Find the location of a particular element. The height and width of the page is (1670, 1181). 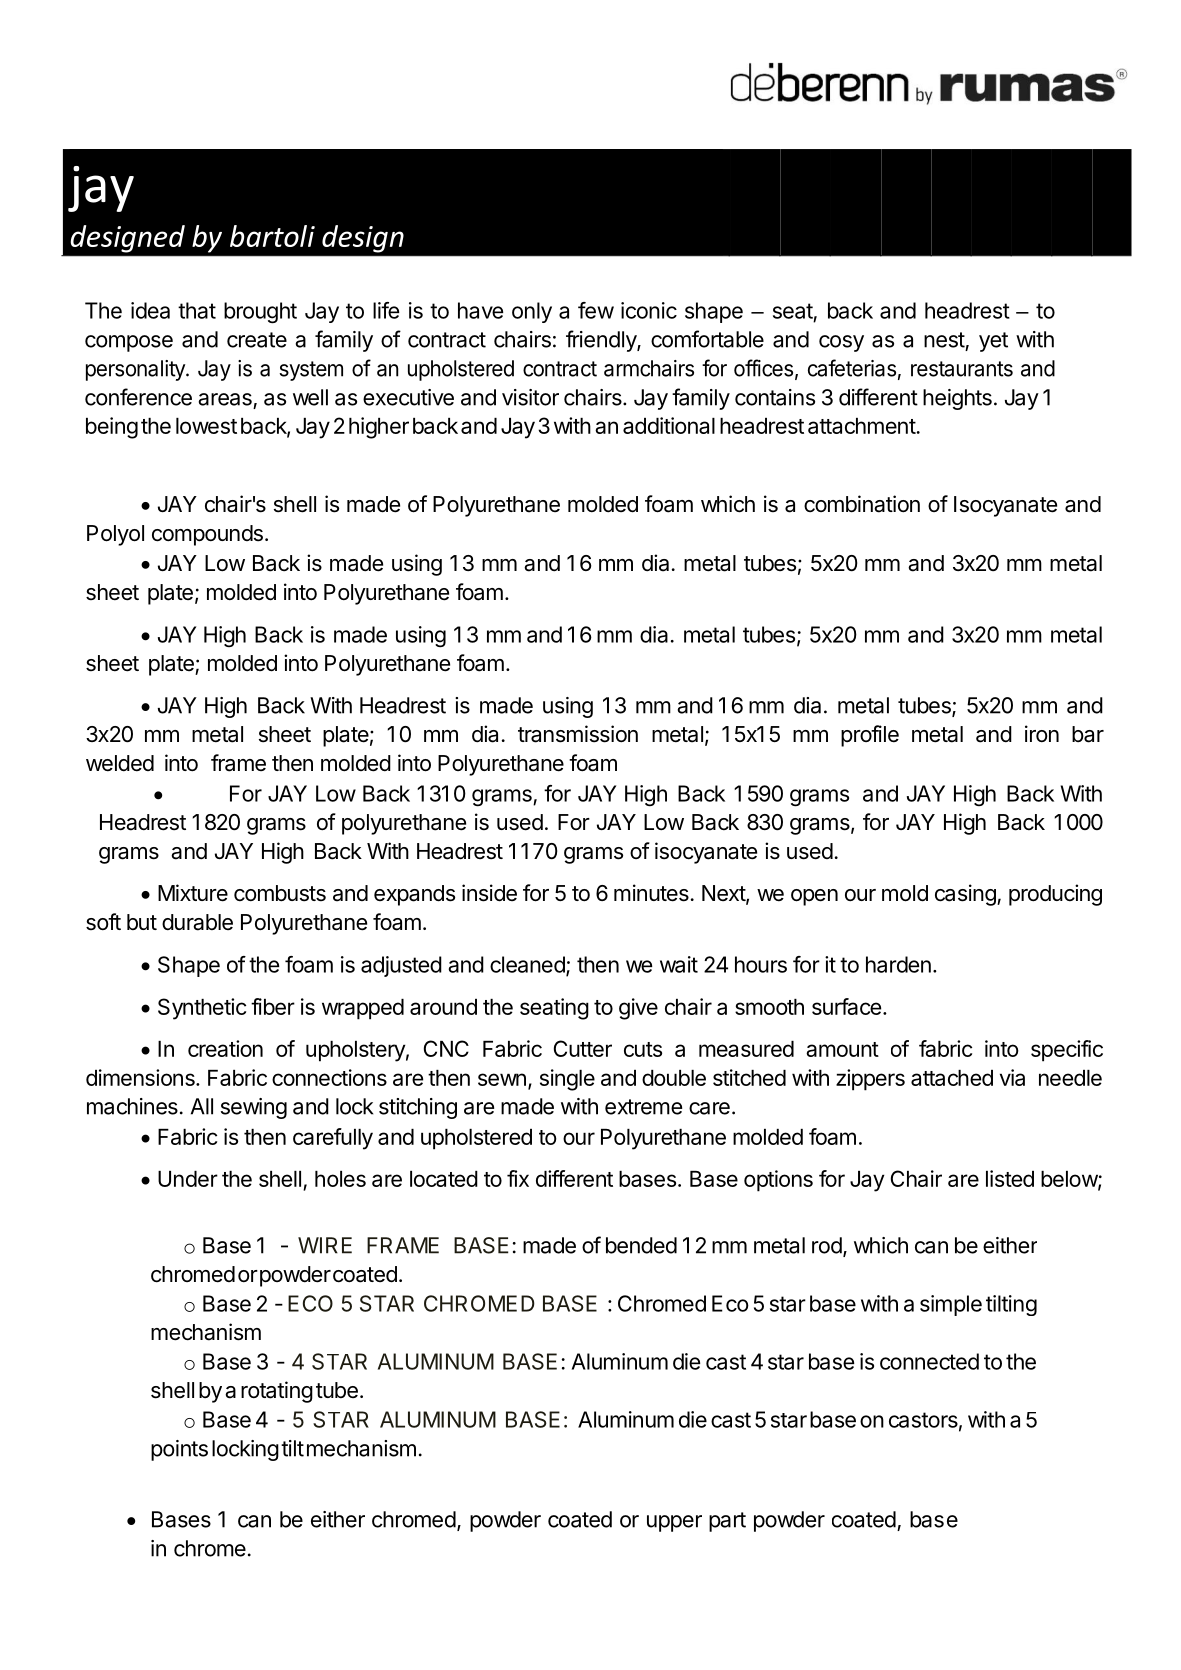

minutes is located at coordinates (651, 893).
